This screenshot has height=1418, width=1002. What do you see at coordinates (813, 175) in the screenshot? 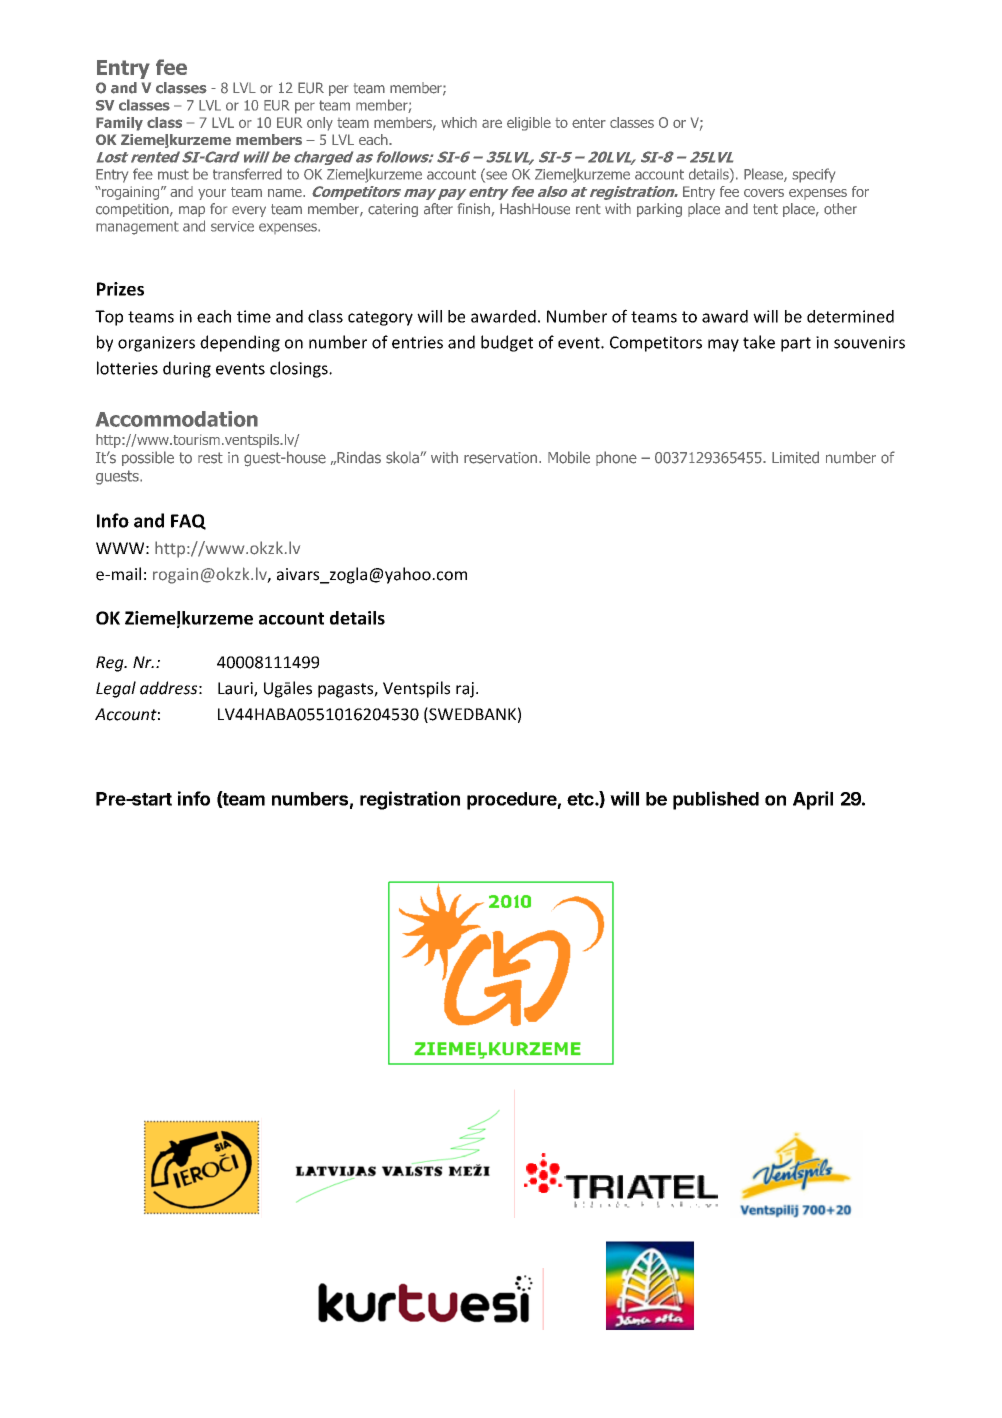
I see `specify` at bounding box center [813, 175].
